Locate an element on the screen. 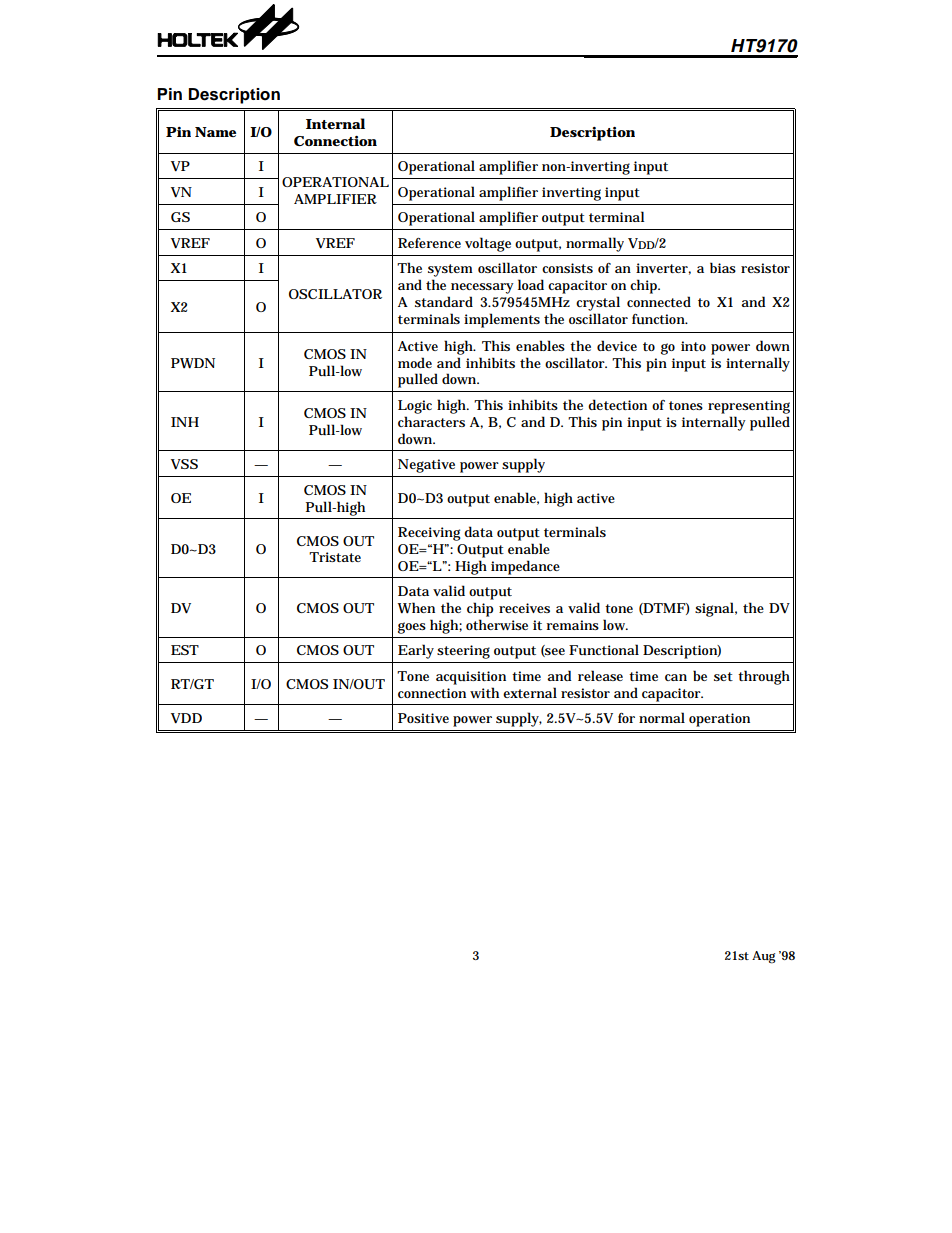  remains is located at coordinates (573, 625).
